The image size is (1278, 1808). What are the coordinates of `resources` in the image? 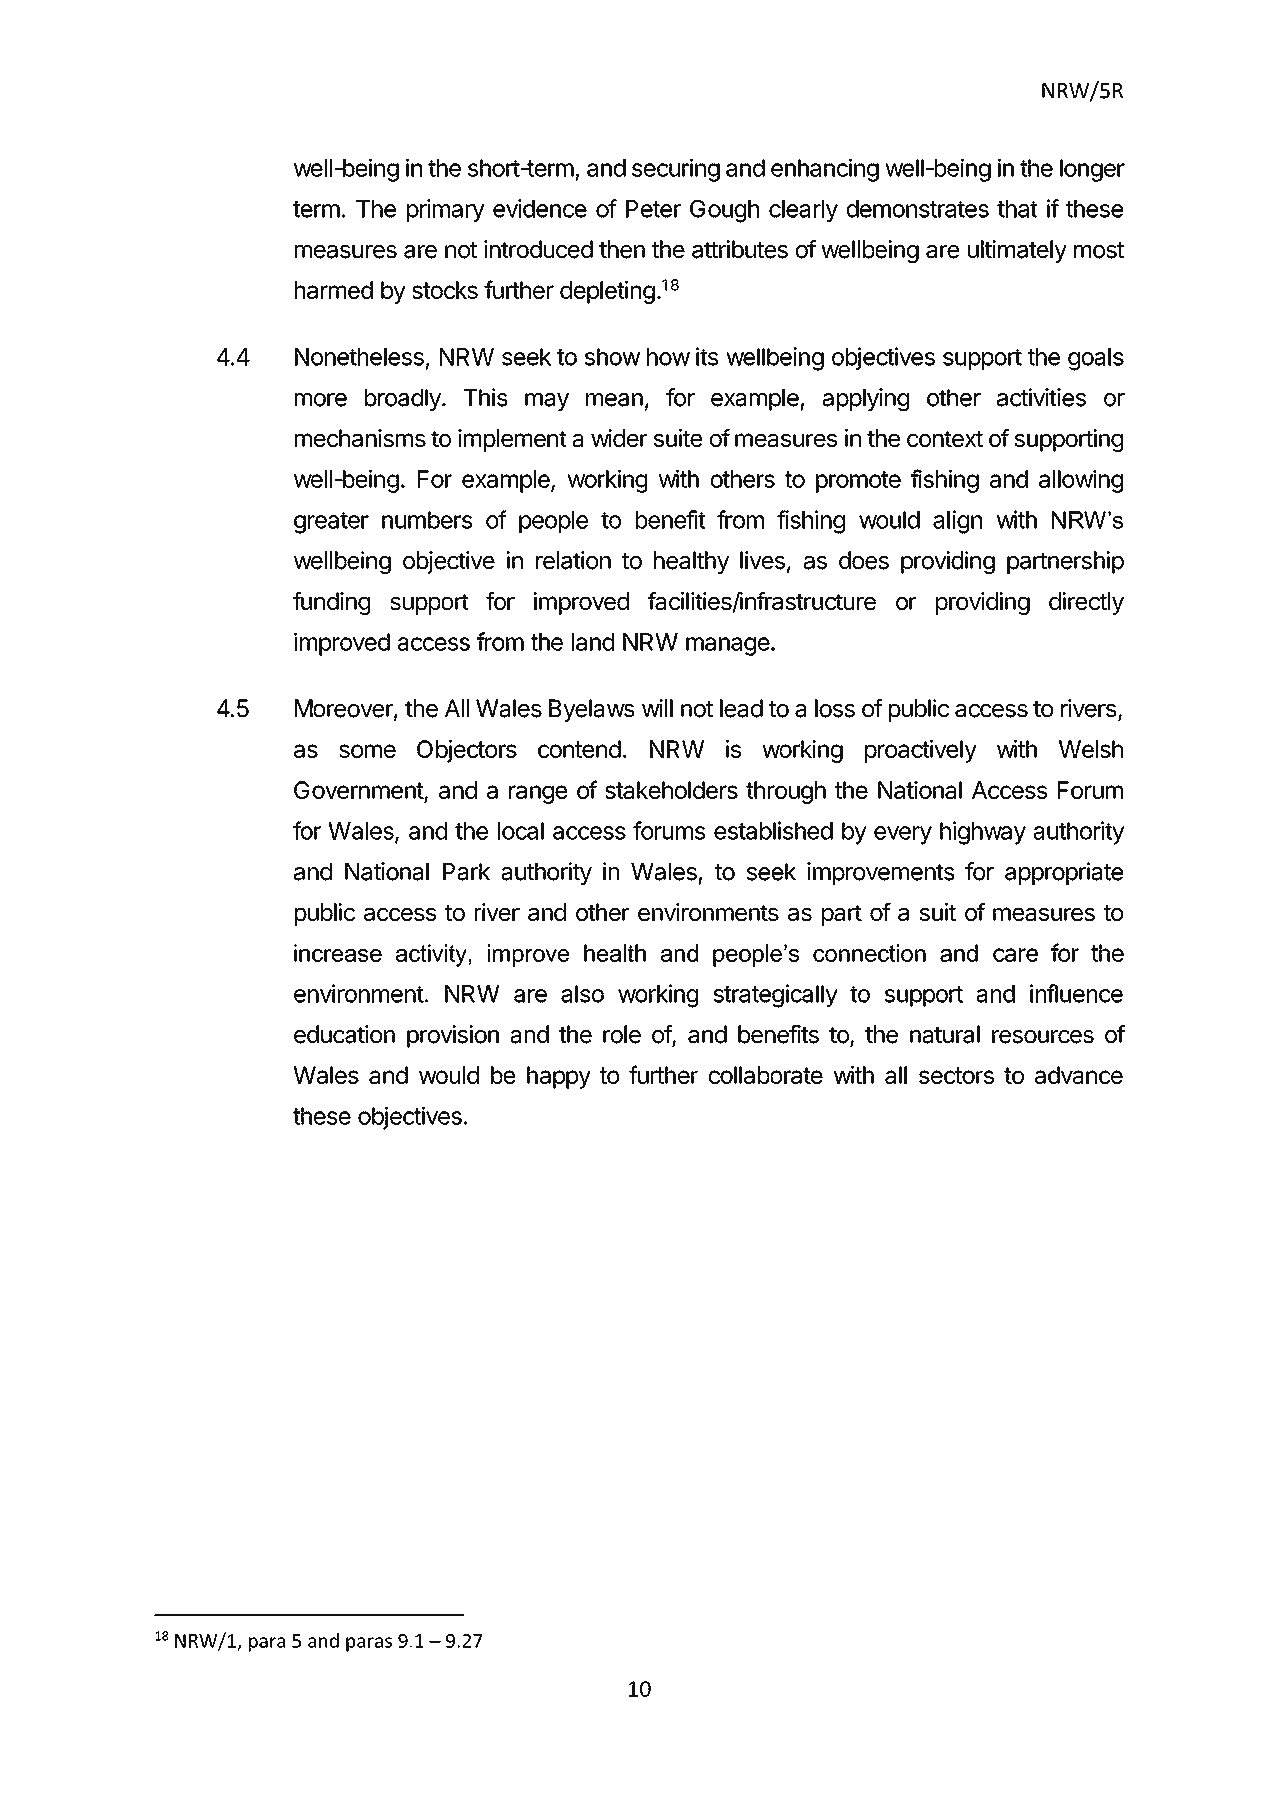 It's located at (1043, 1037).
